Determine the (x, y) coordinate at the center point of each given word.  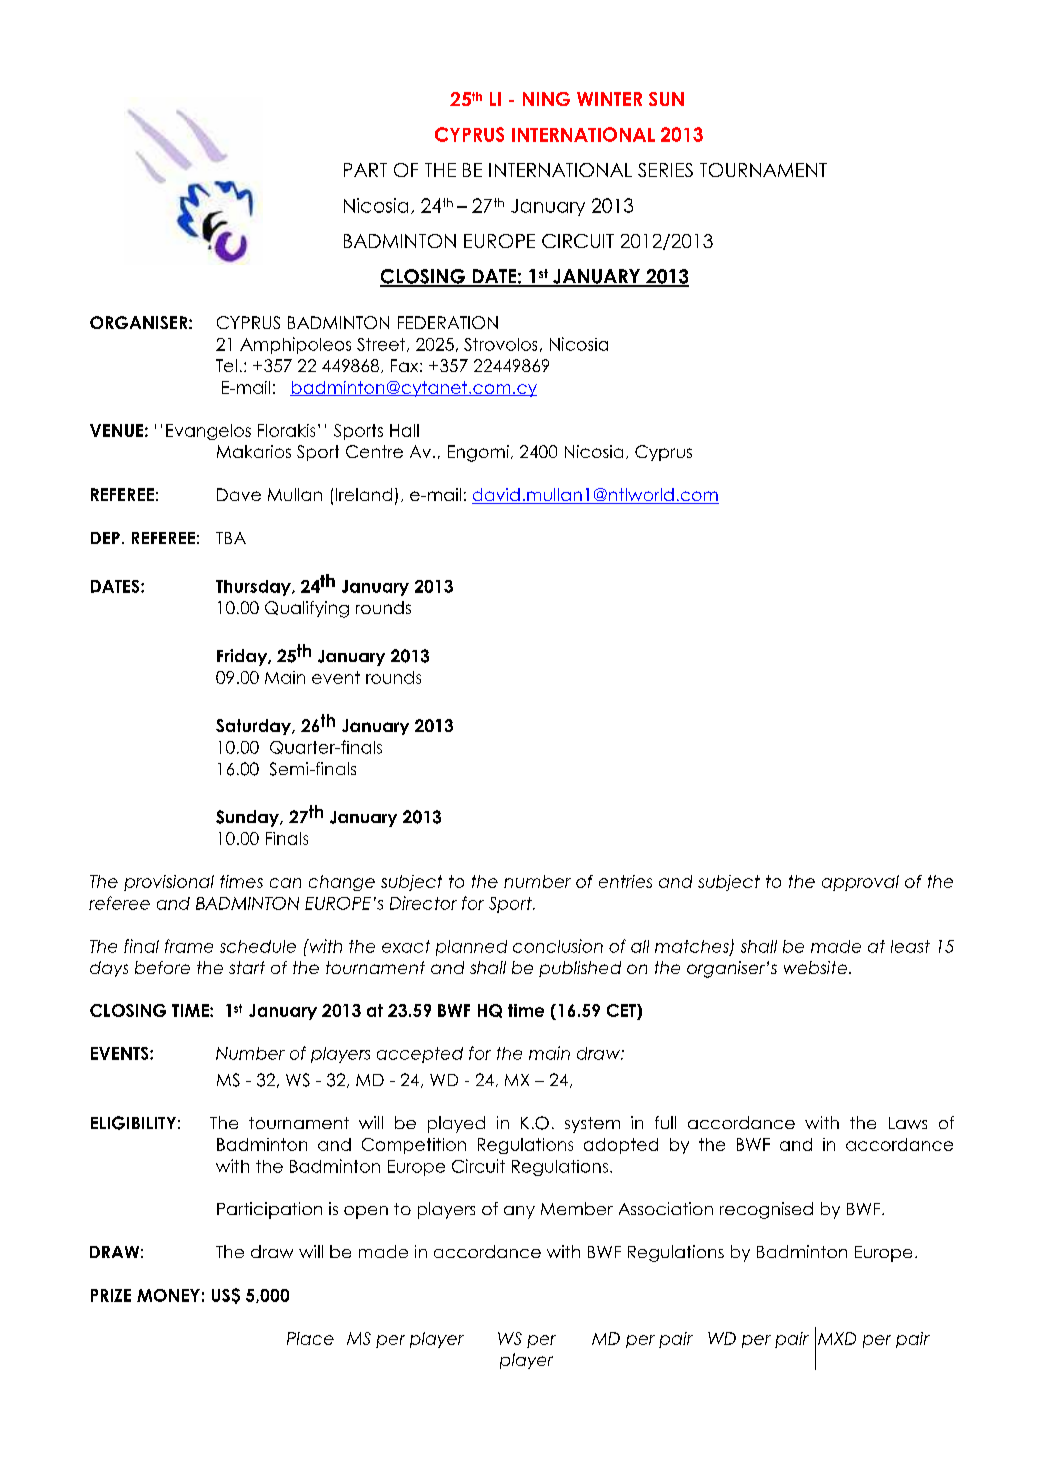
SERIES (665, 170)
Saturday (254, 727)
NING (546, 99)
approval (860, 883)
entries (625, 881)
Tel (226, 365)
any (519, 1212)
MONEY (168, 1295)
